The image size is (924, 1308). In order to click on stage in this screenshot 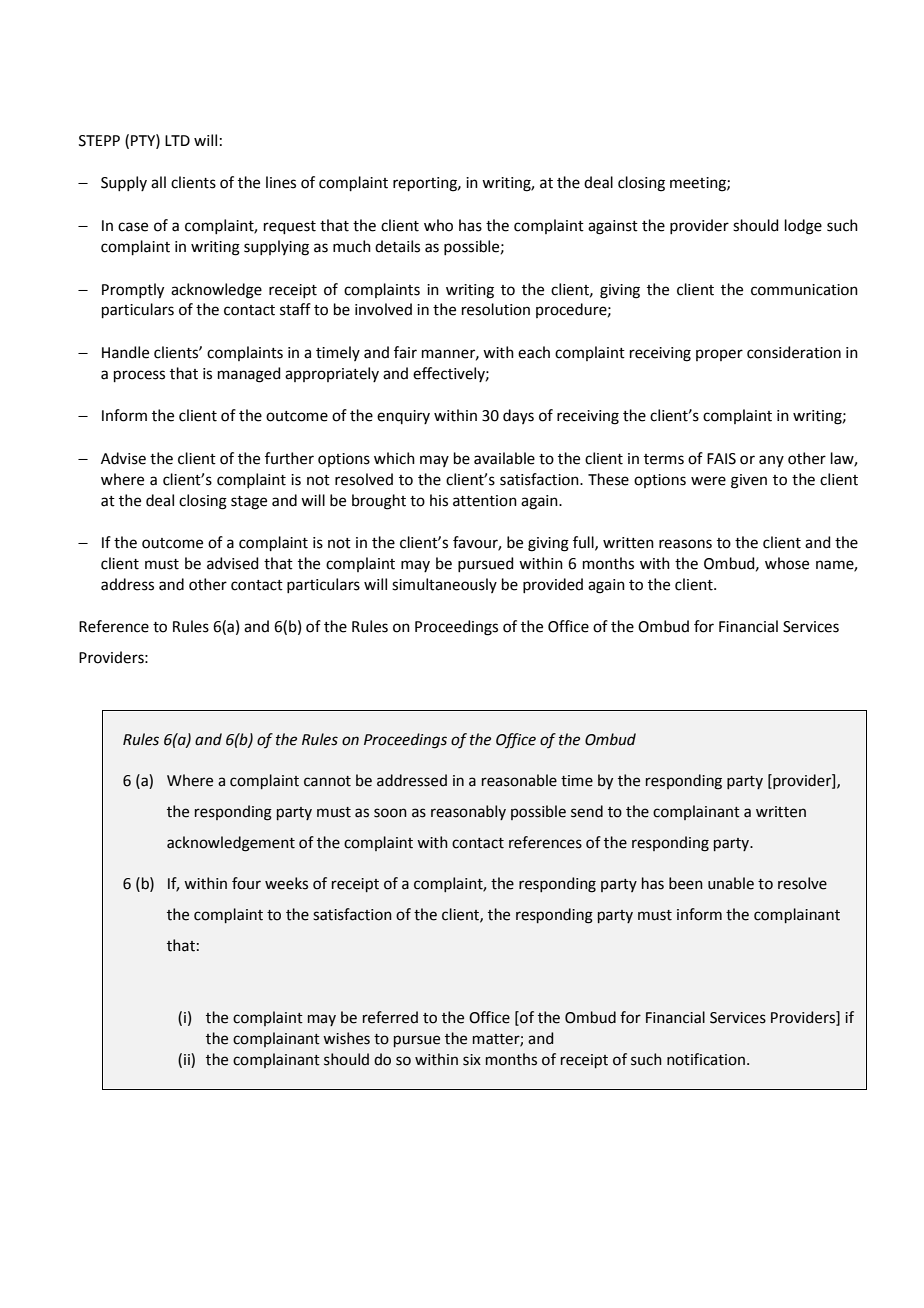, I will do `click(249, 503)`.
